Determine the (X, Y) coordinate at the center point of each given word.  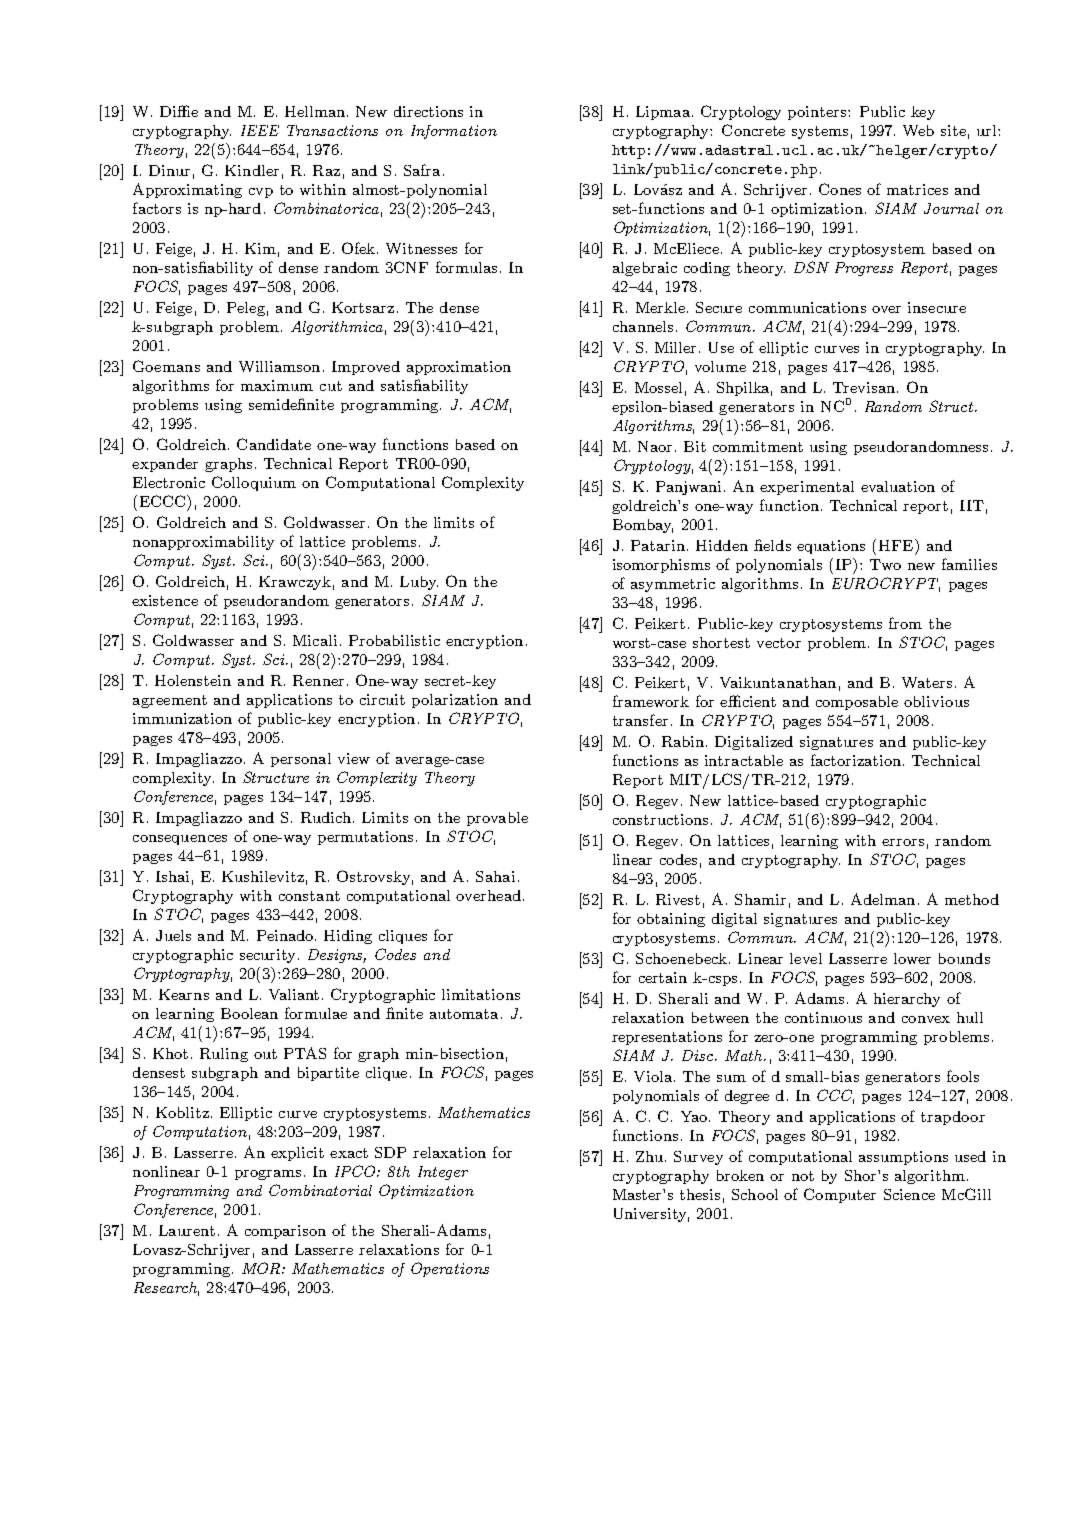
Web (918, 130)
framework (651, 701)
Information (454, 132)
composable (857, 703)
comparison (285, 1232)
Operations (450, 1269)
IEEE (260, 130)
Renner (318, 680)
